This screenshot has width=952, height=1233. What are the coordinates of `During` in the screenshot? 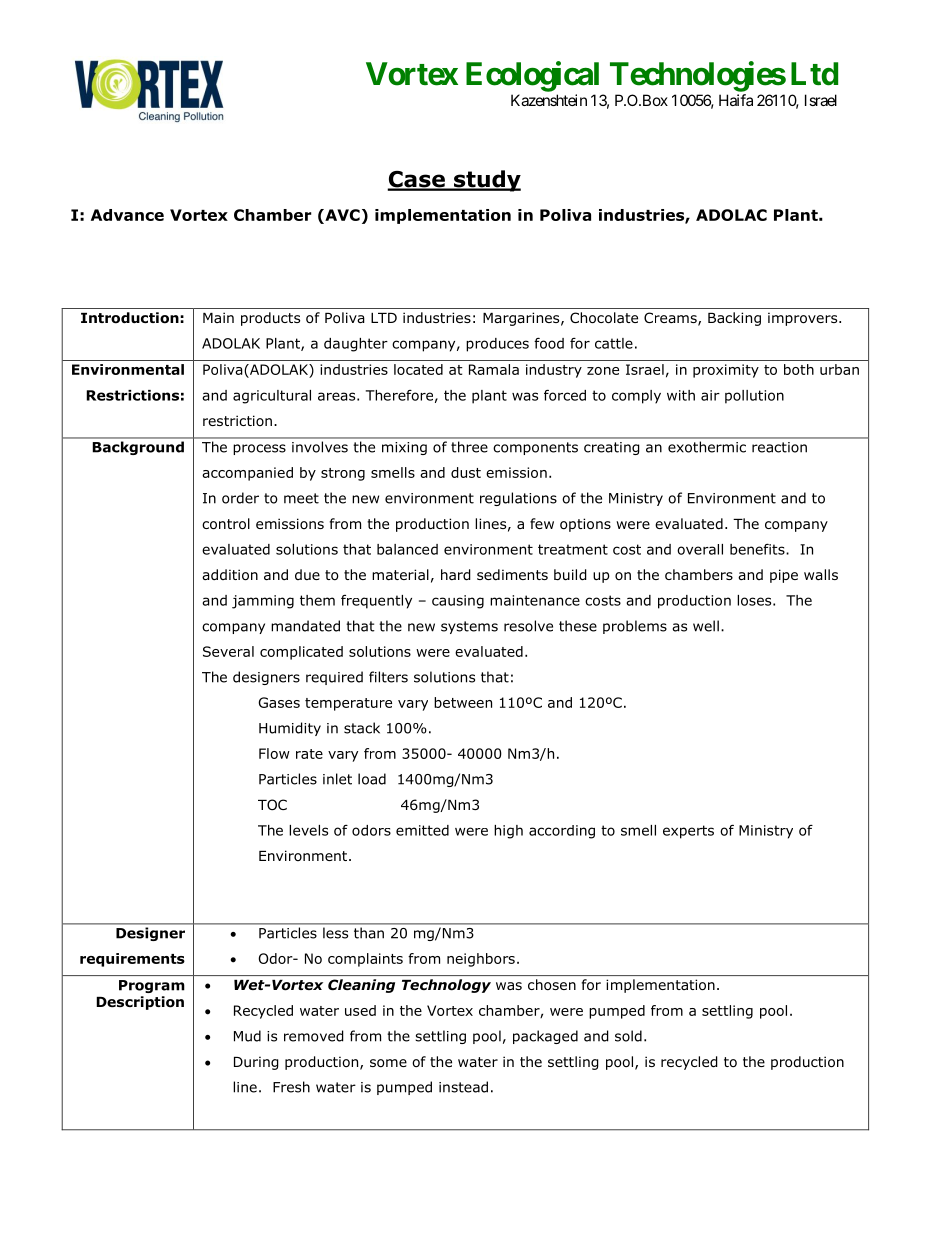 It's located at (256, 1063).
